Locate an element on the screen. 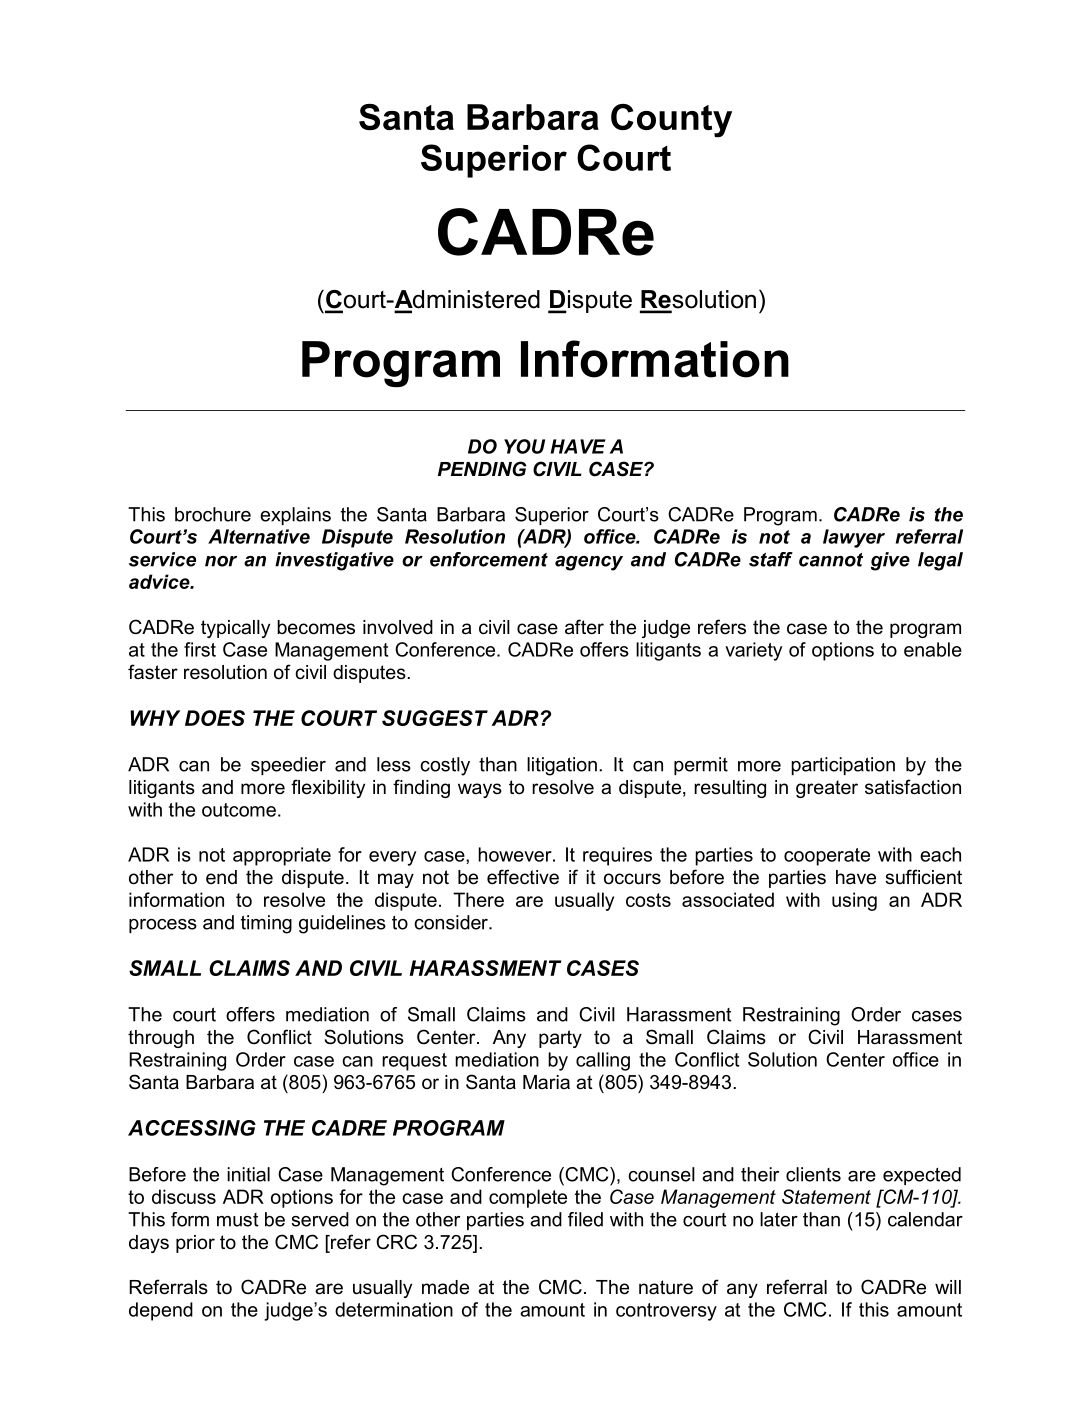 Image resolution: width=1091 pixels, height=1412 pixels. timing is located at coordinates (266, 924).
